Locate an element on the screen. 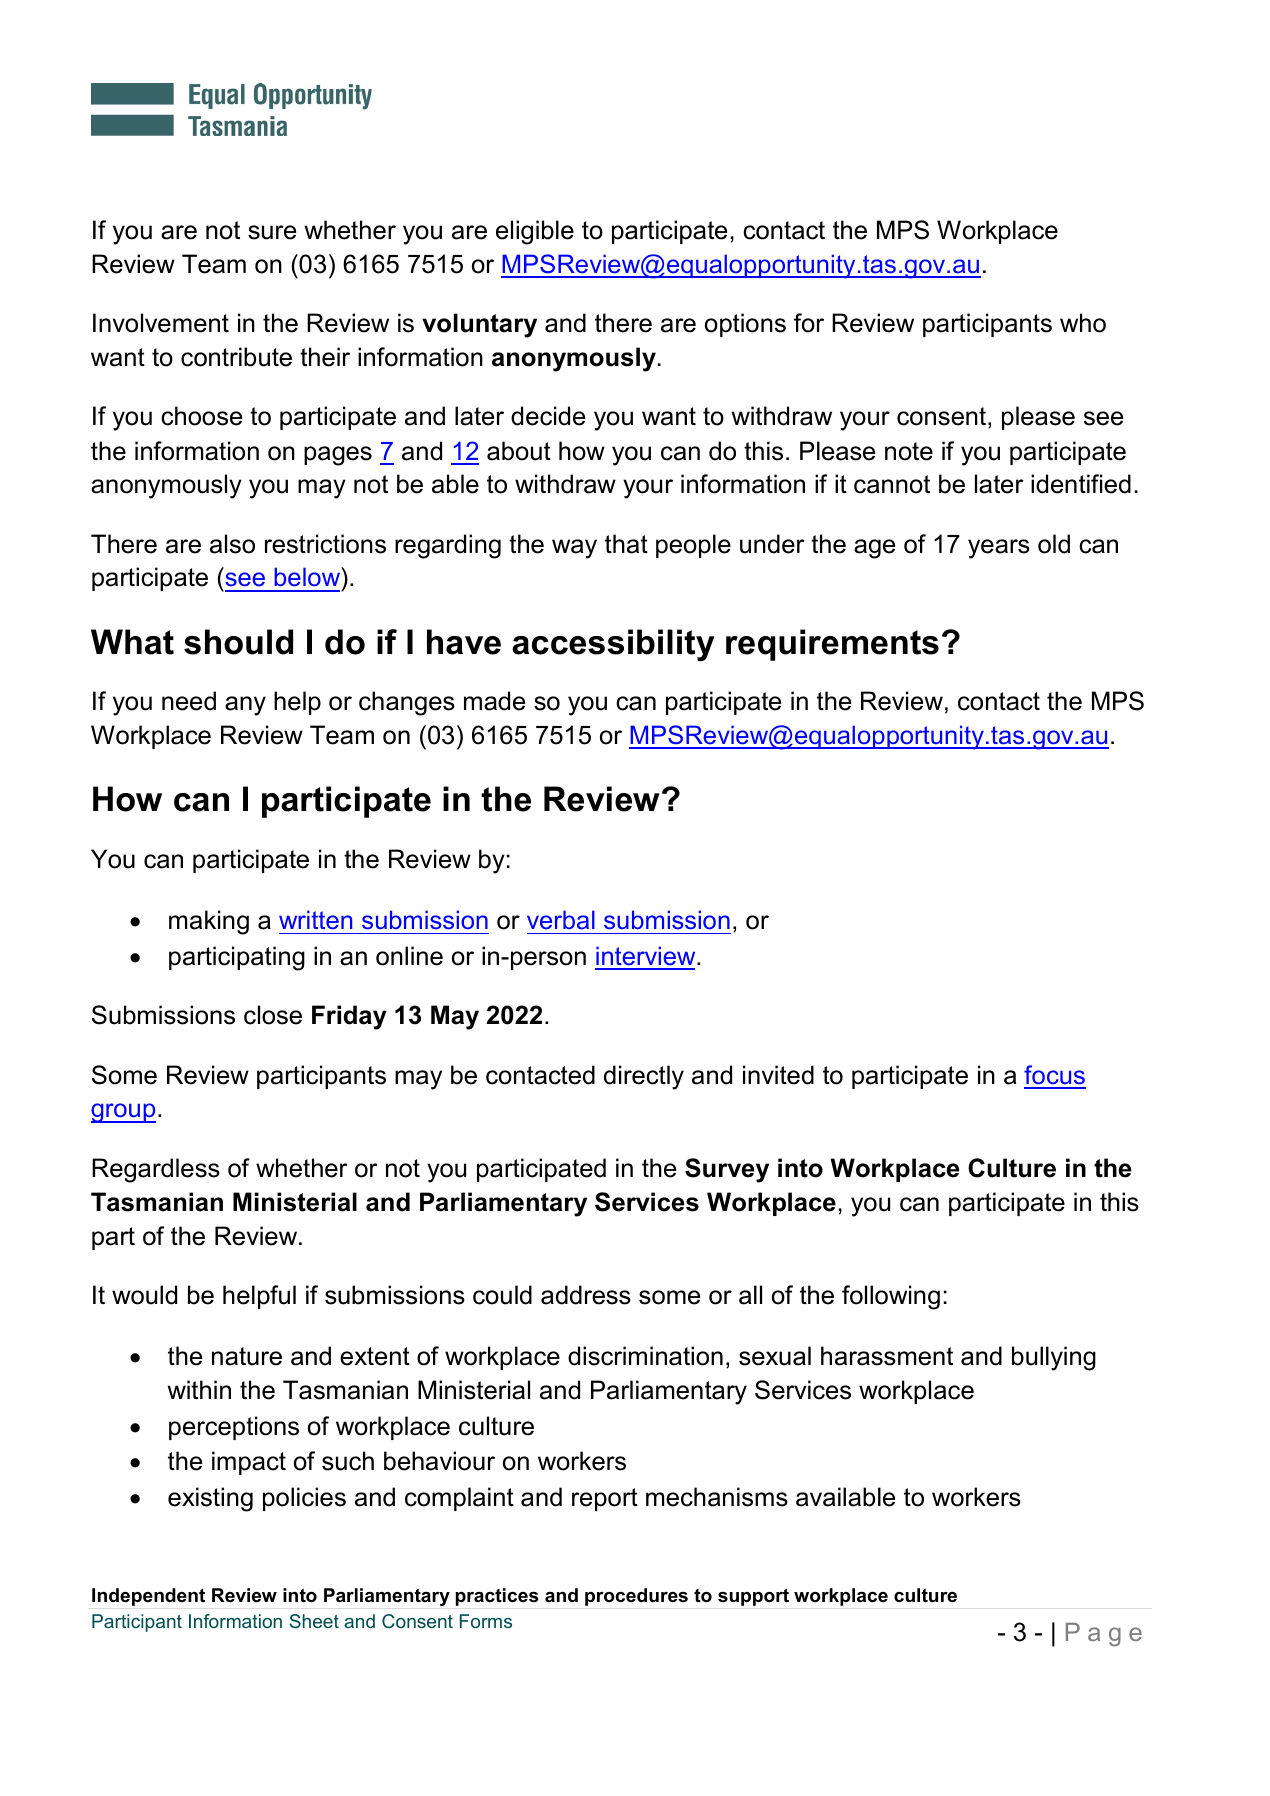 This screenshot has height=1796, width=1270. Regardless is located at coordinates (156, 1170).
